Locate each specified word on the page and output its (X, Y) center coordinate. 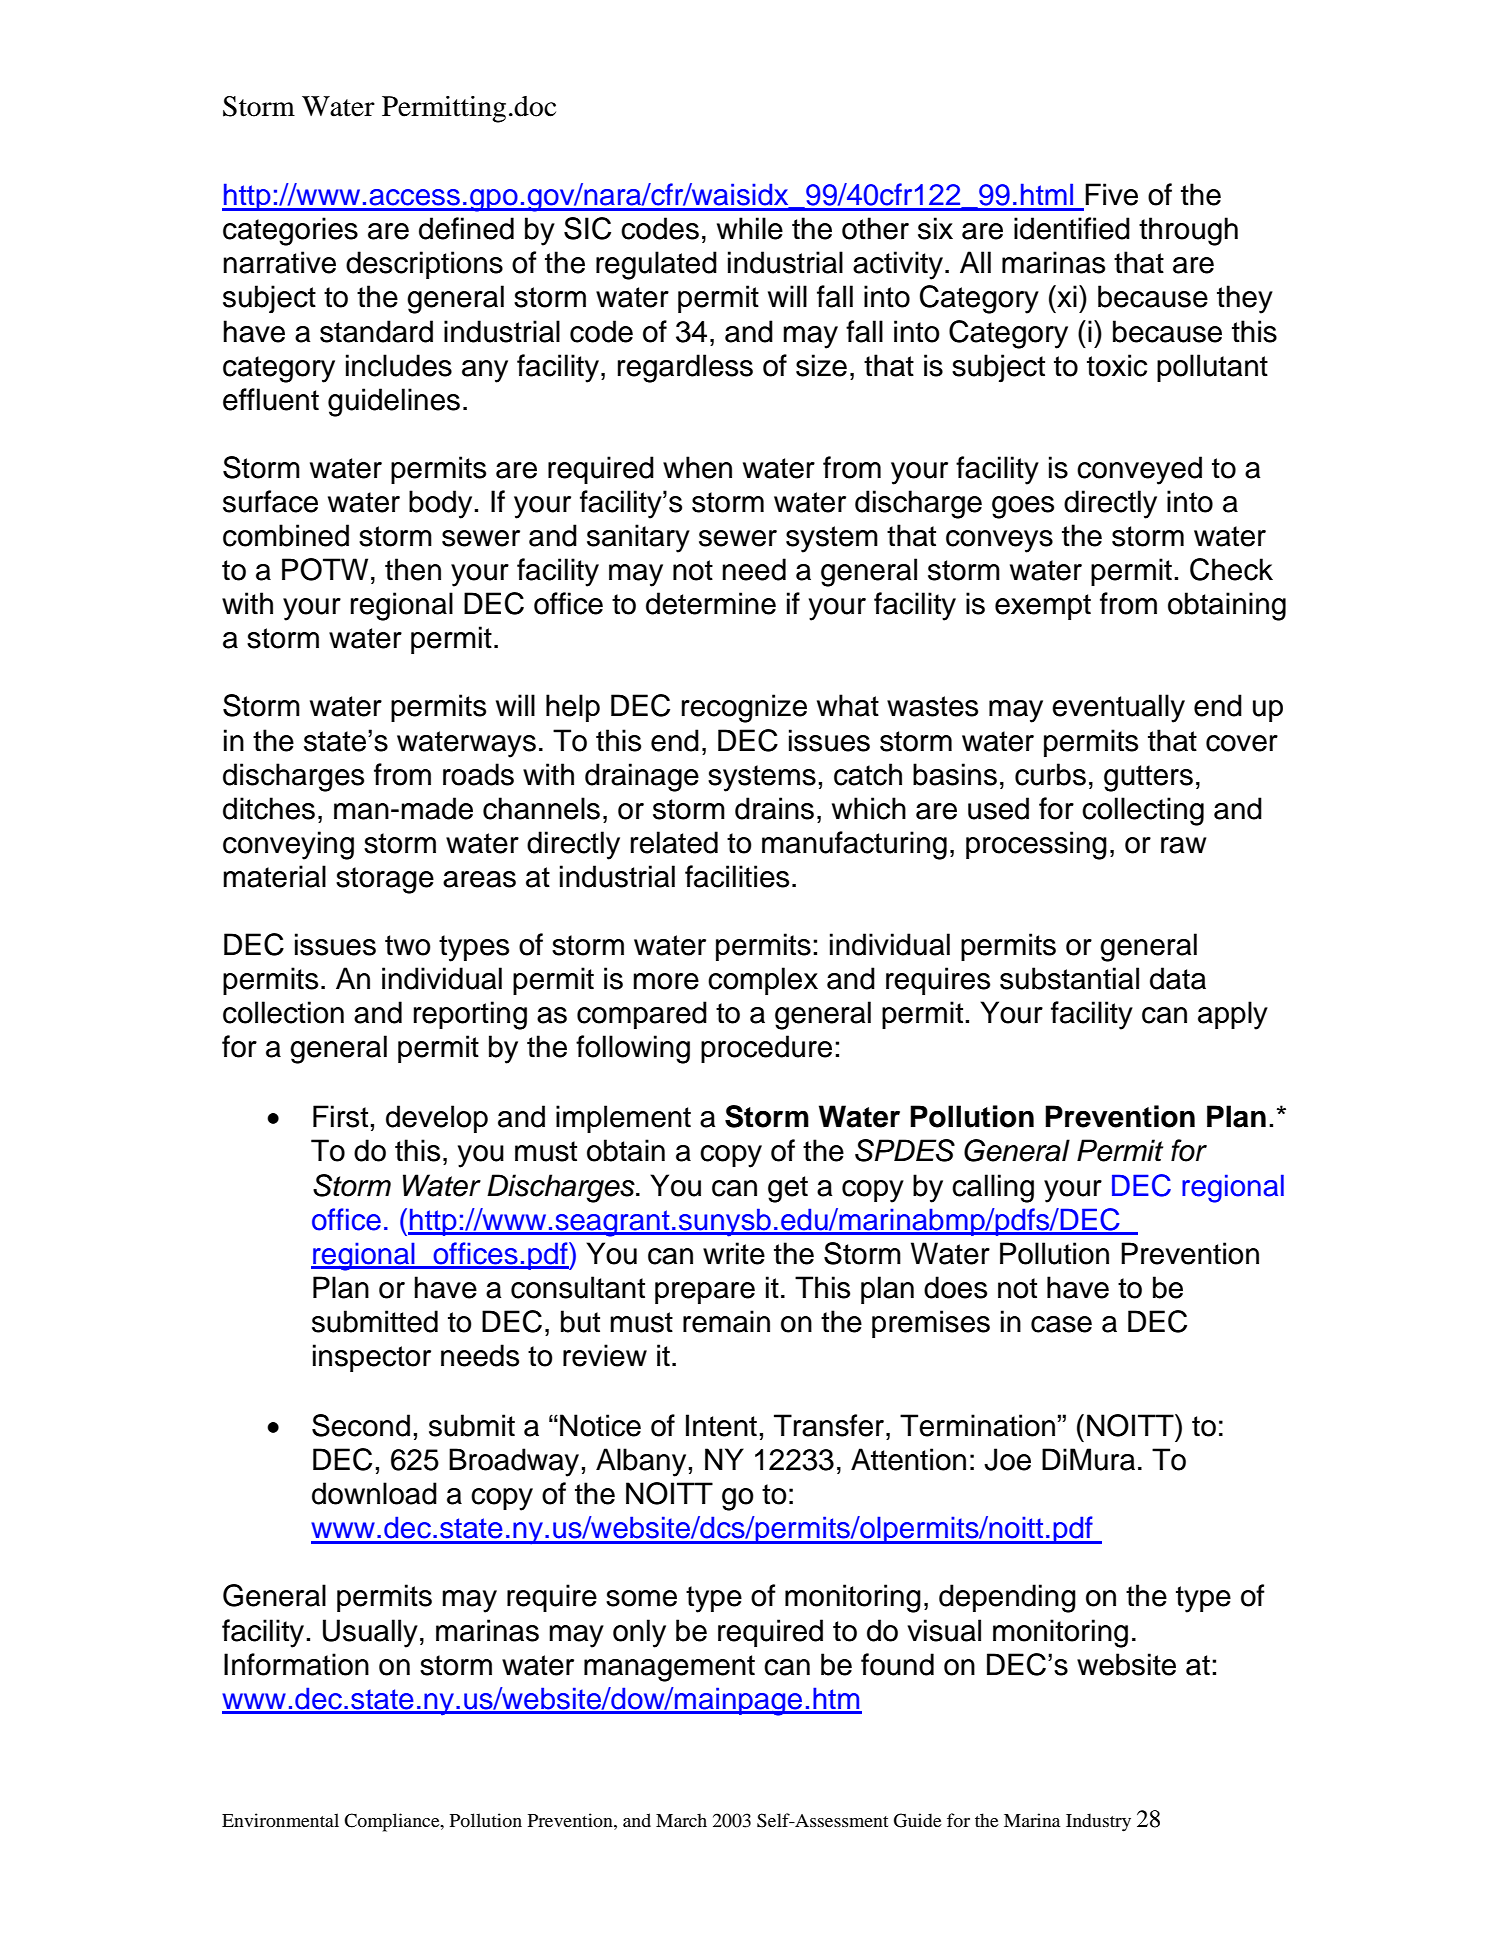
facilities (737, 876)
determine (711, 603)
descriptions (424, 265)
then (413, 569)
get (788, 1189)
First (340, 1116)
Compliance (393, 1822)
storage (385, 880)
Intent (721, 1425)
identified (1072, 228)
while (750, 228)
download (374, 1493)
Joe (1007, 1459)
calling (993, 1188)
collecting (1143, 811)
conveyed (1139, 470)
